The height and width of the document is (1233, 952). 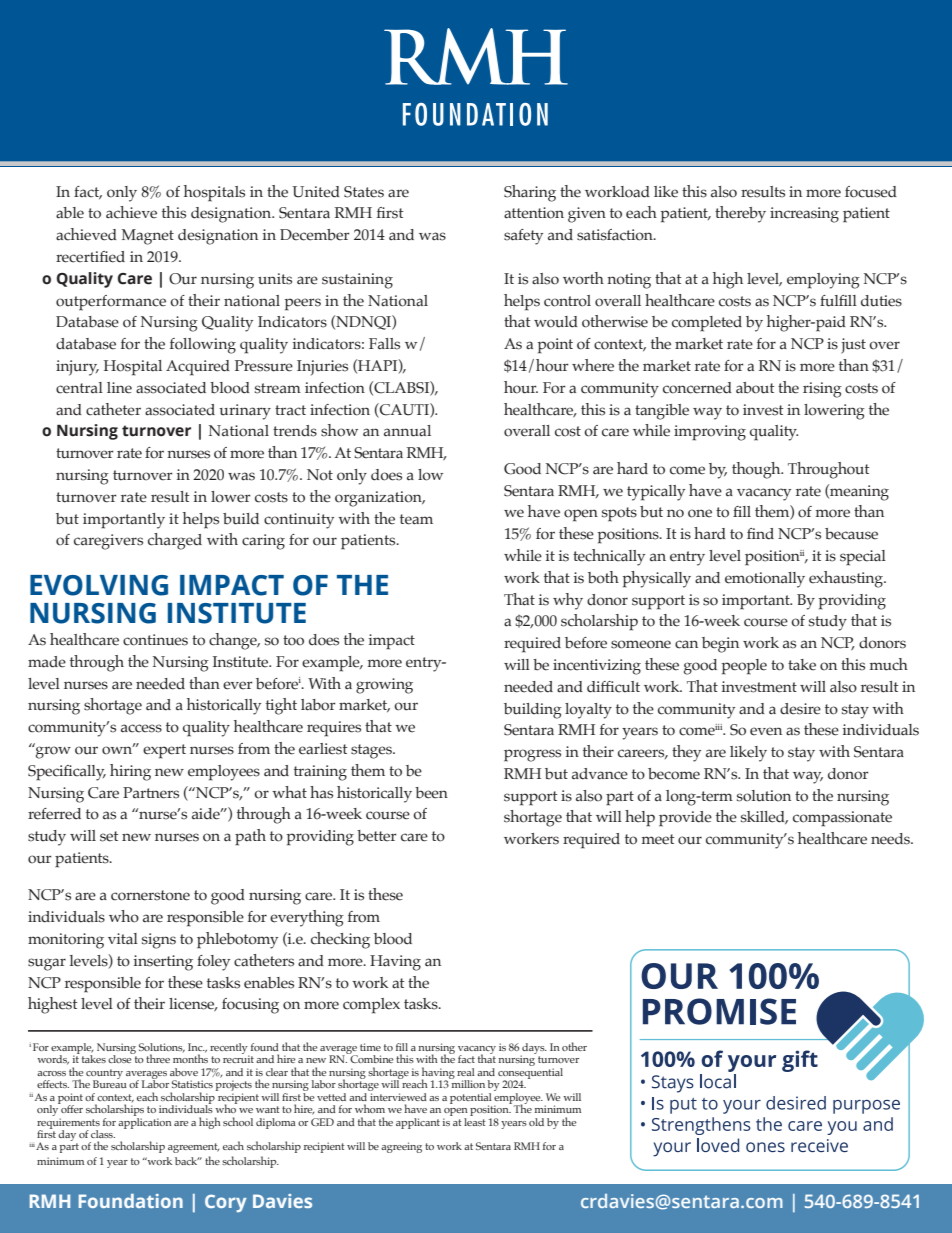 What do you see at coordinates (187, 1161) in the document?
I see `back` at bounding box center [187, 1161].
